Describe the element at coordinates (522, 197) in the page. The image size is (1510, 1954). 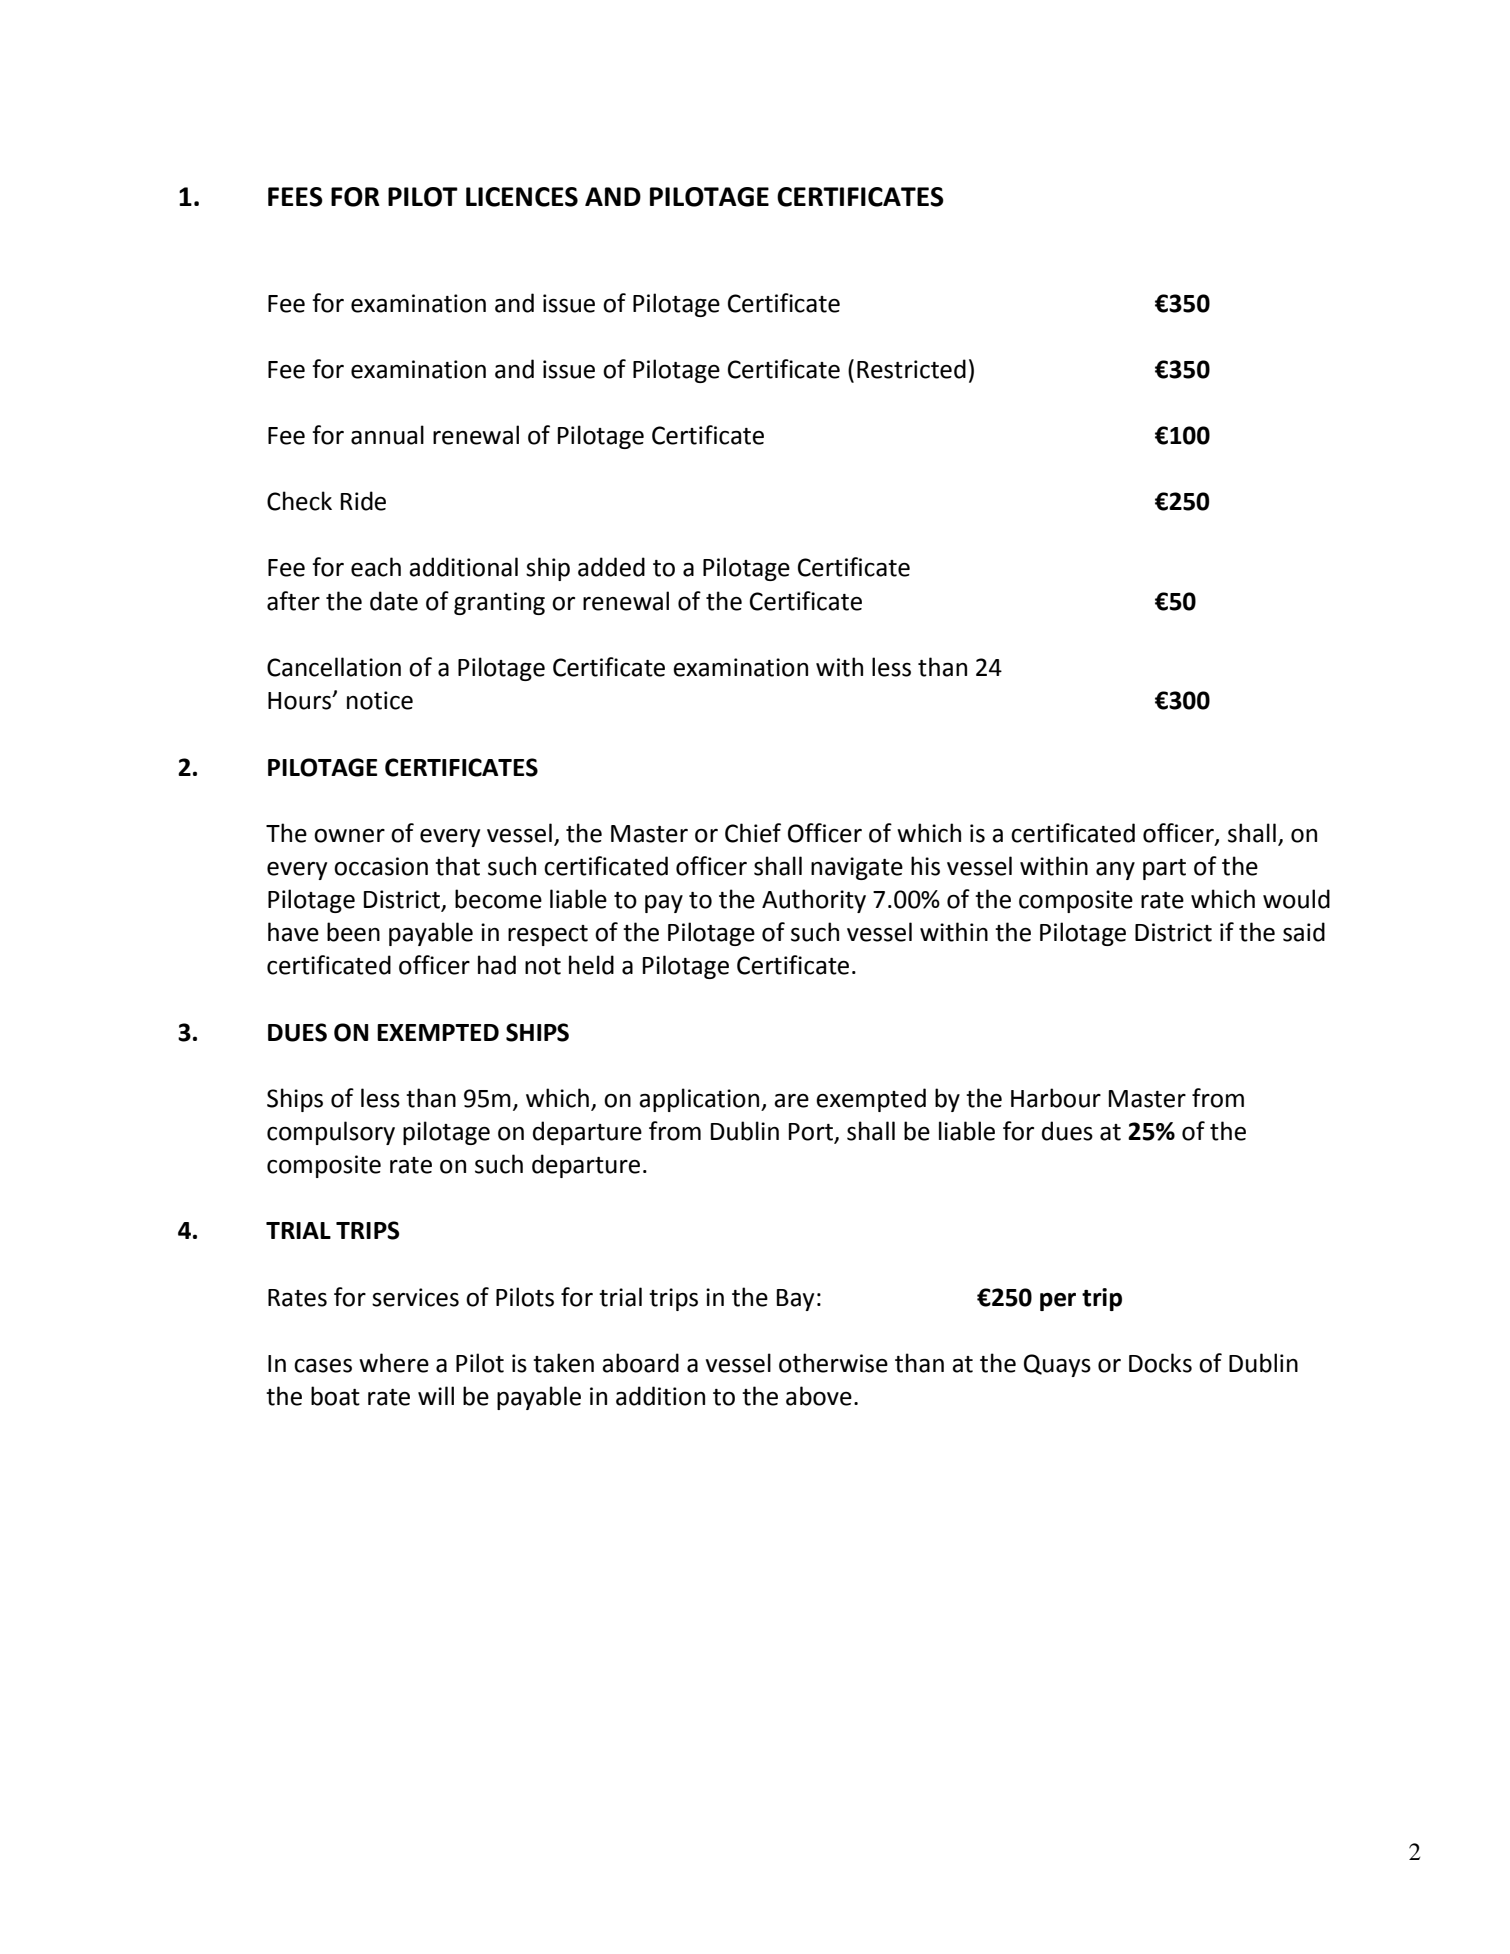
I see `LICENCES` at that location.
